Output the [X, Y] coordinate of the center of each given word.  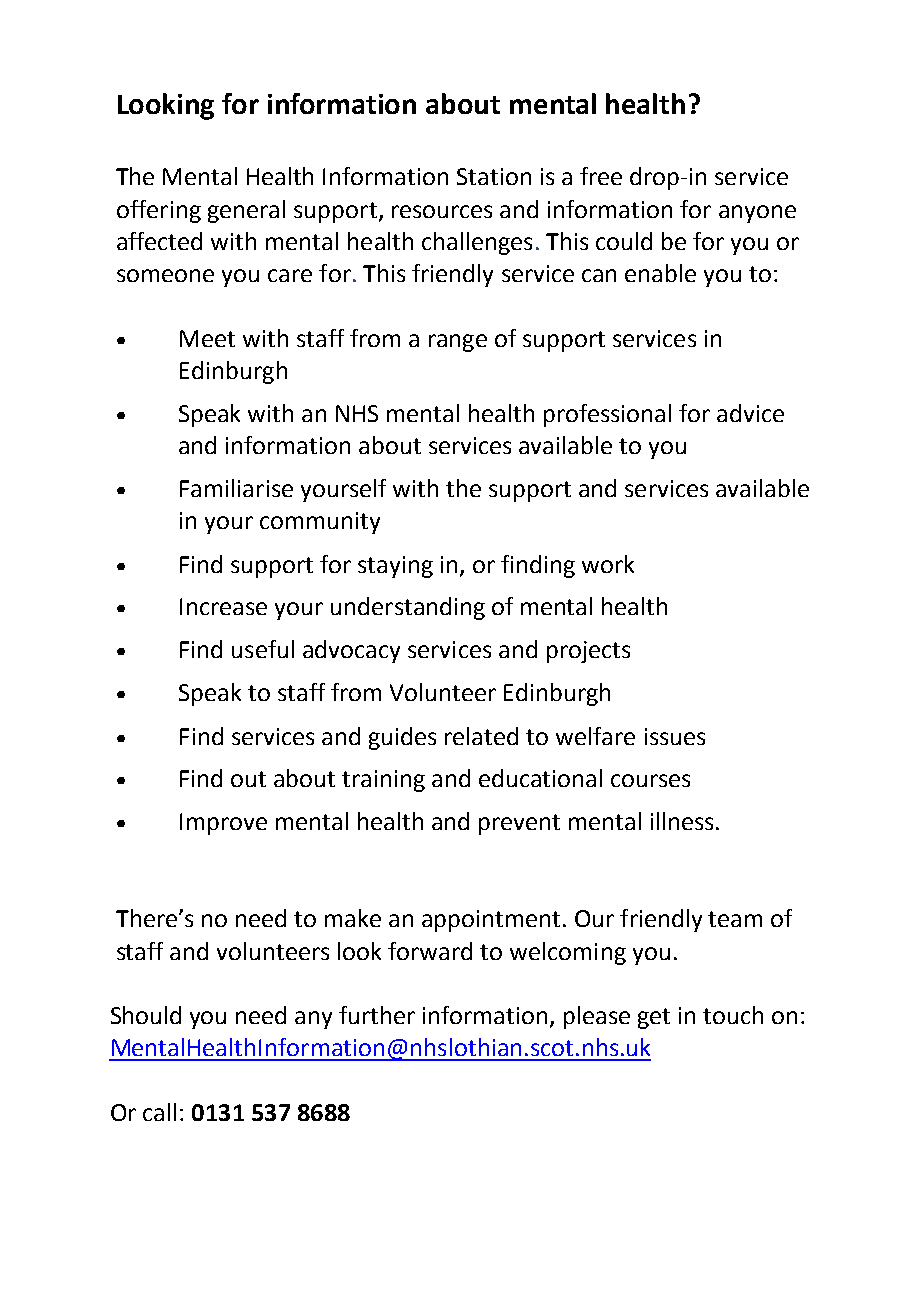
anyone [757, 214]
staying [395, 567]
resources [442, 211]
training [383, 781]
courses [650, 780]
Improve [223, 824]
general [246, 211]
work [608, 564]
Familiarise [236, 488]
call [159, 1112]
